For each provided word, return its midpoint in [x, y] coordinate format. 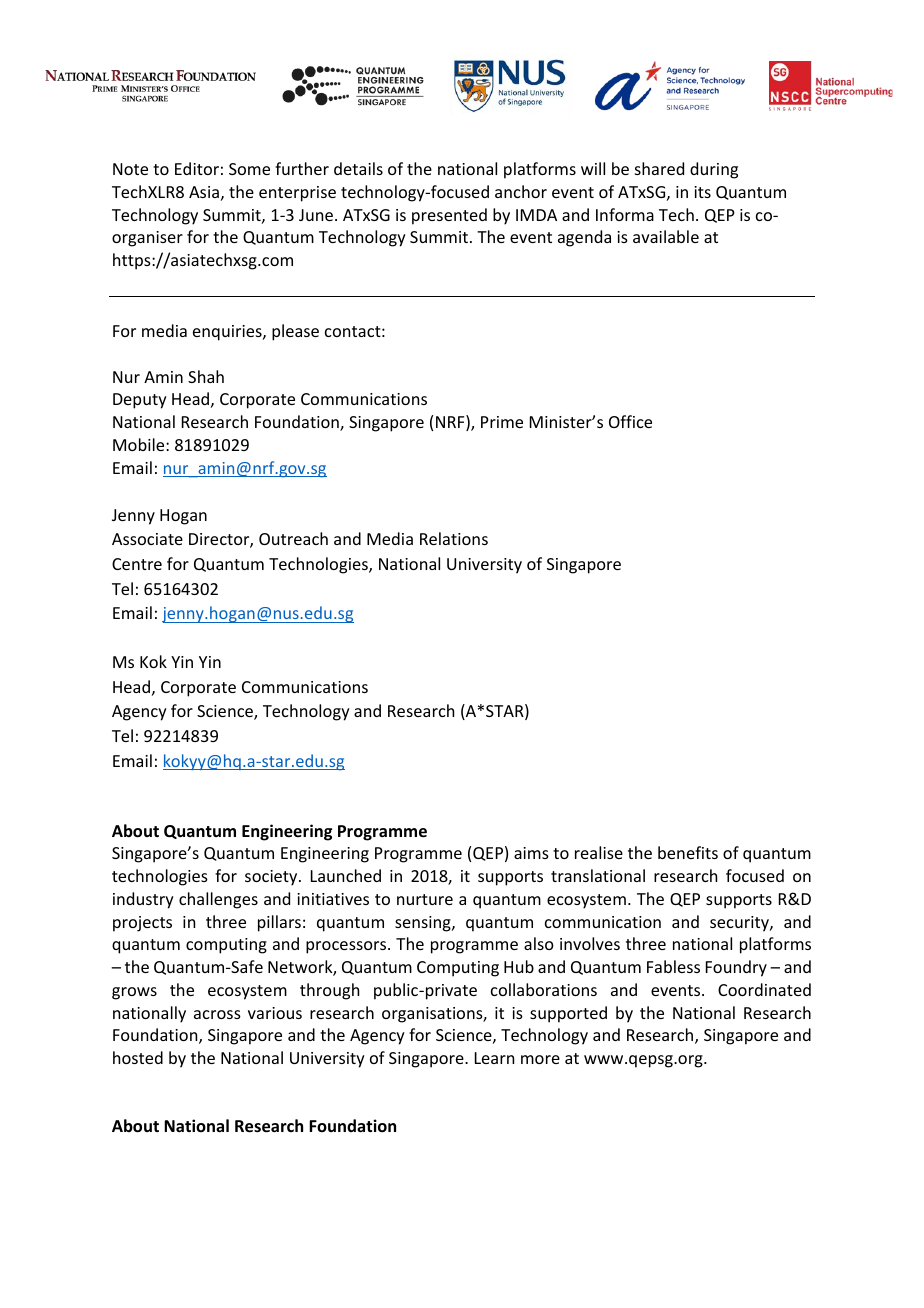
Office [630, 421]
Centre [137, 564]
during [714, 170]
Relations [454, 538]
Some [249, 169]
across [217, 1014]
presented [449, 216]
